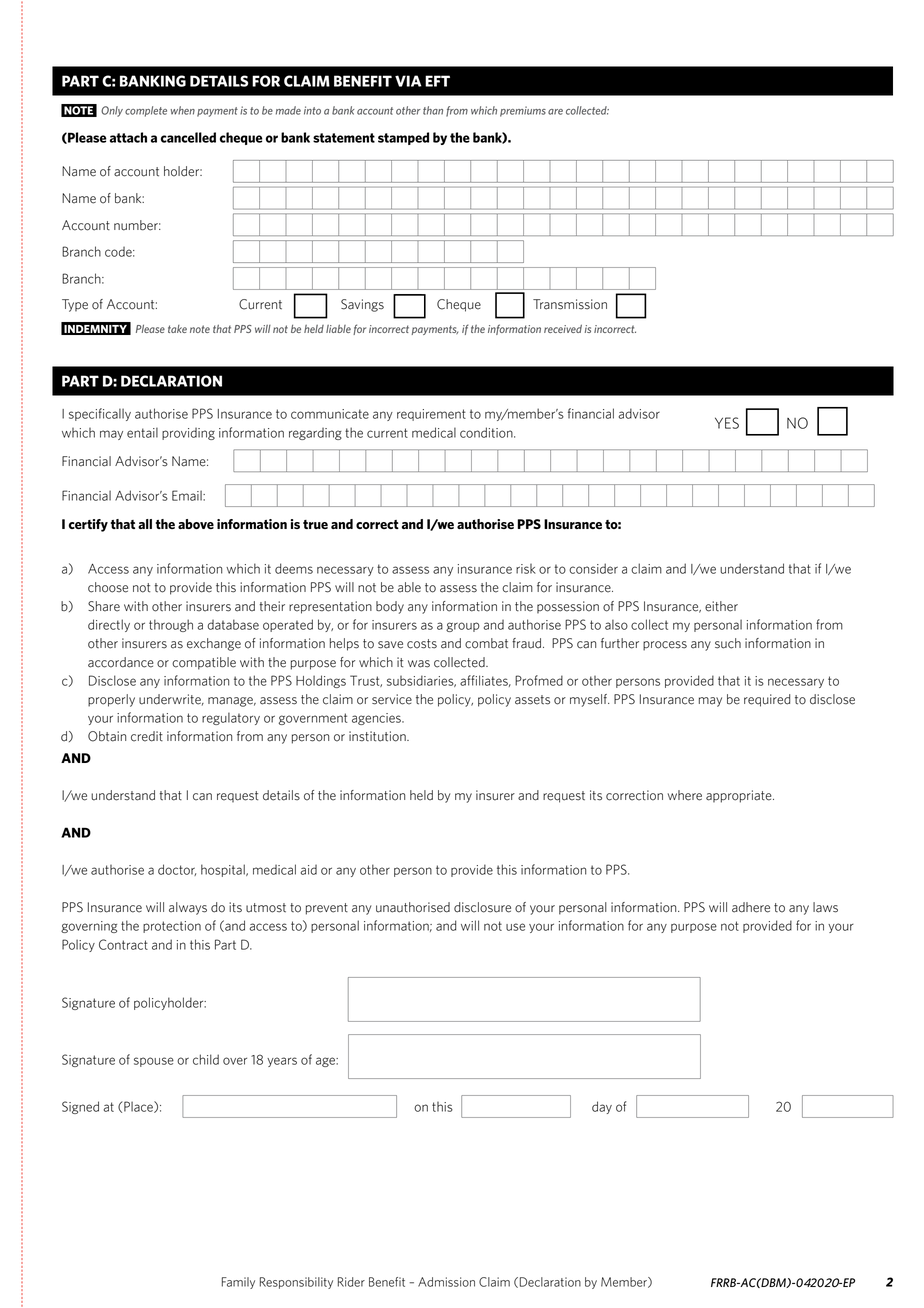  Describe the element at coordinates (482, 907) in the screenshot. I see `disclosure` at that location.
